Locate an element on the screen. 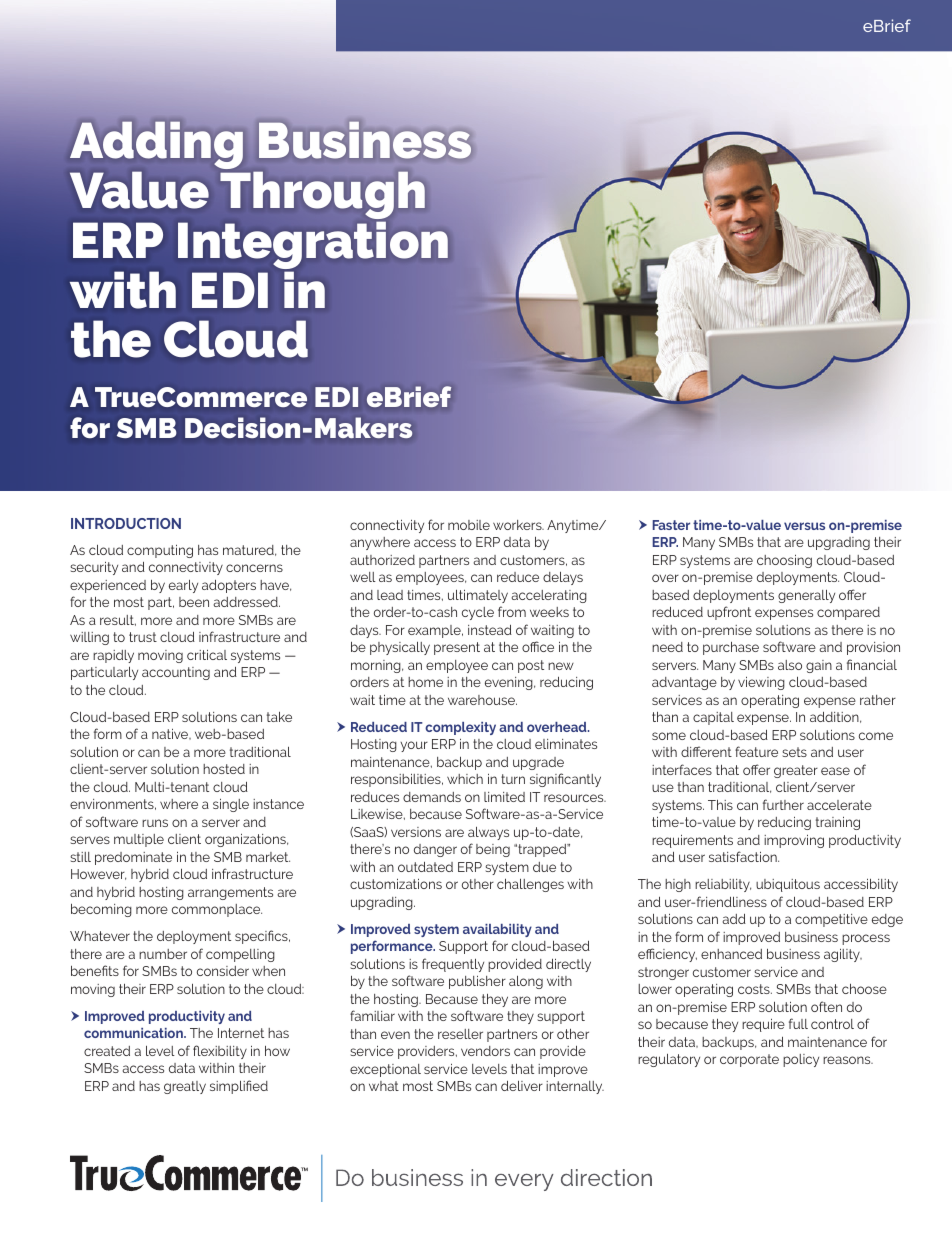 The image size is (952, 1233). been is located at coordinates (194, 602).
